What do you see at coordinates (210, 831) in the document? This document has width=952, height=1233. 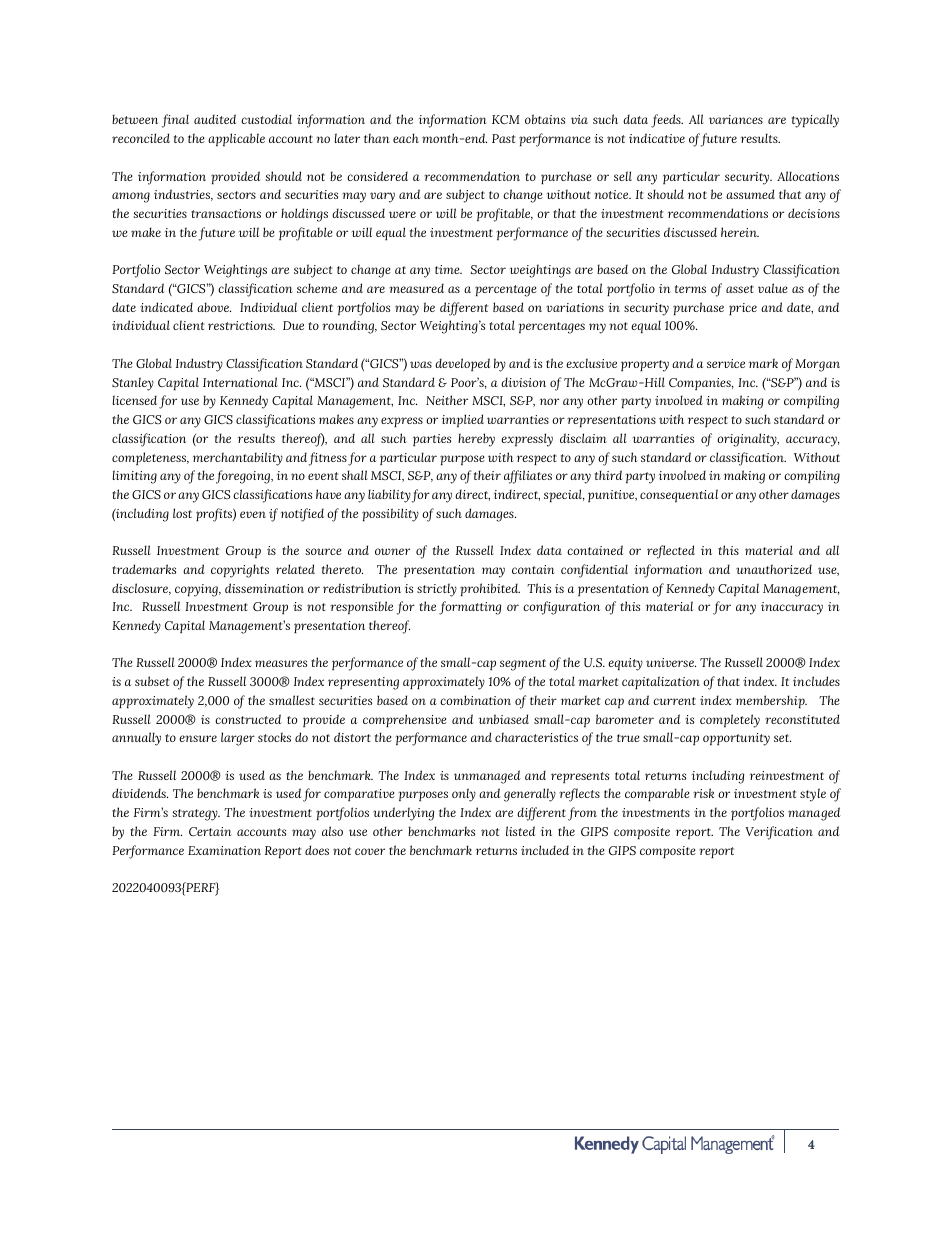 I see `Certain` at bounding box center [210, 831].
